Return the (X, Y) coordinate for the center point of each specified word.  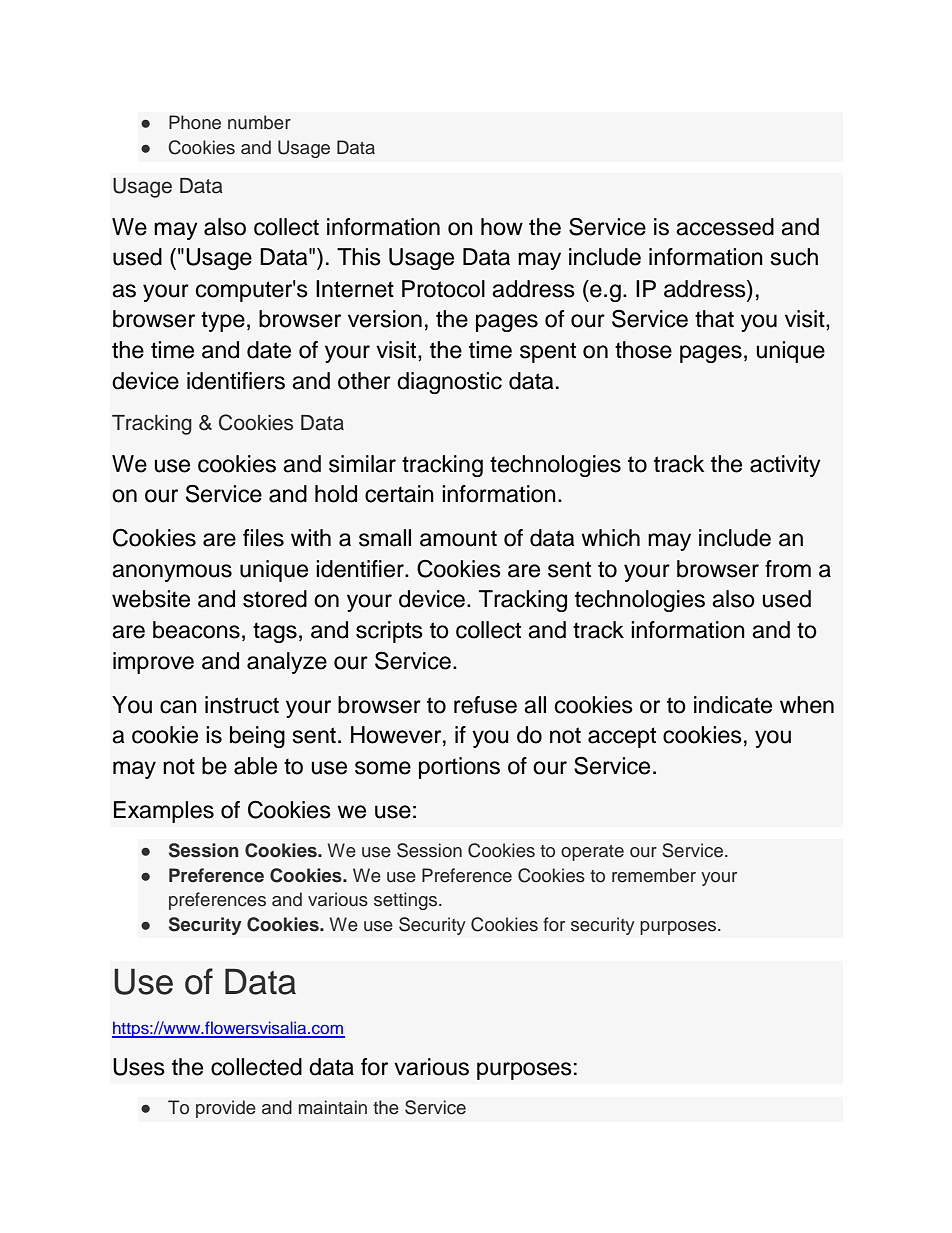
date (269, 350)
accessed (725, 227)
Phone (195, 122)
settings (407, 901)
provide (226, 1109)
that (714, 319)
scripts (389, 632)
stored (275, 599)
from (788, 569)
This (359, 257)
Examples (164, 812)
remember (654, 875)
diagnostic (449, 383)
